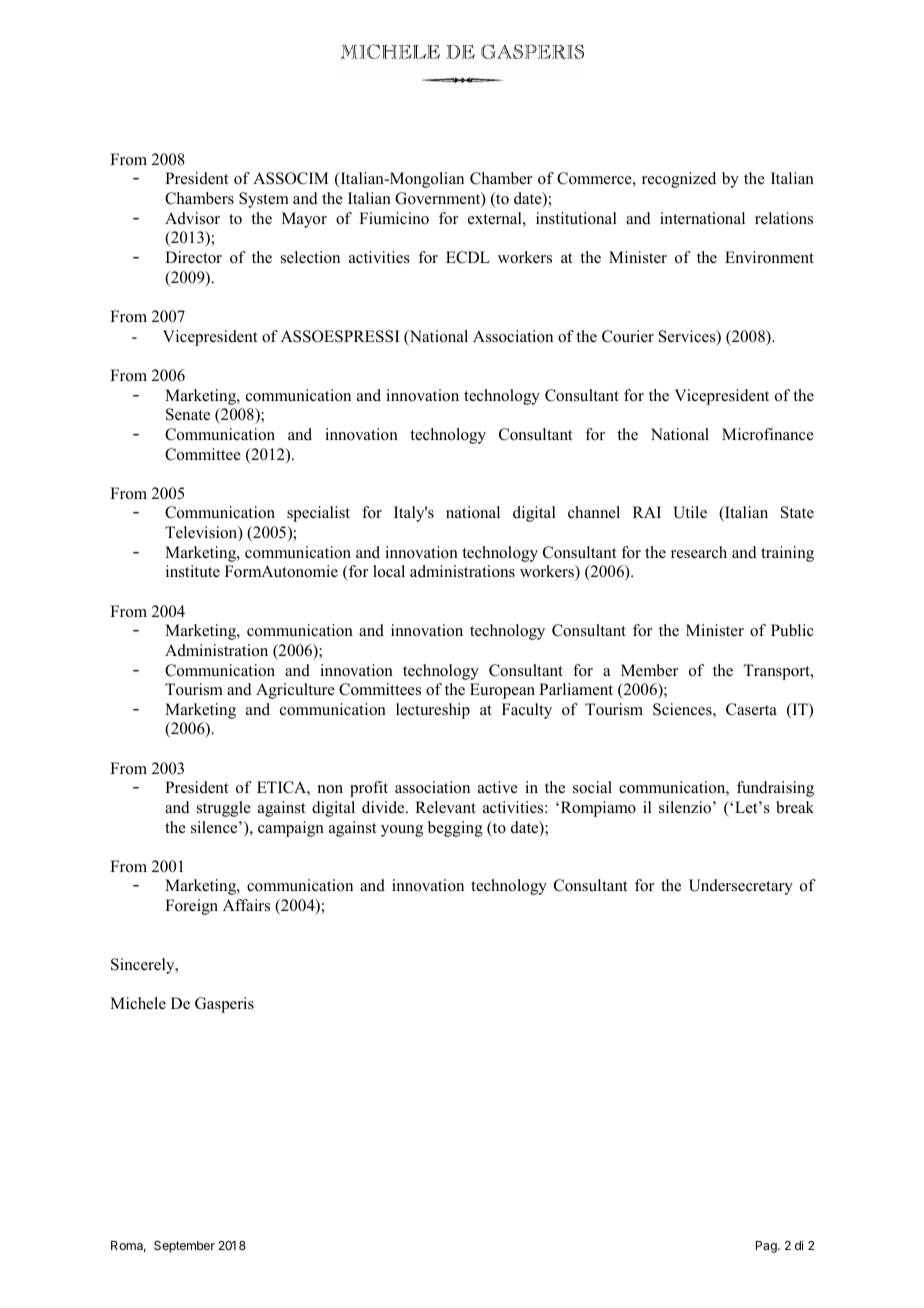 This page has width=924, height=1308. What do you see at coordinates (741, 887) in the page?
I see `Undersecretary` at bounding box center [741, 887].
